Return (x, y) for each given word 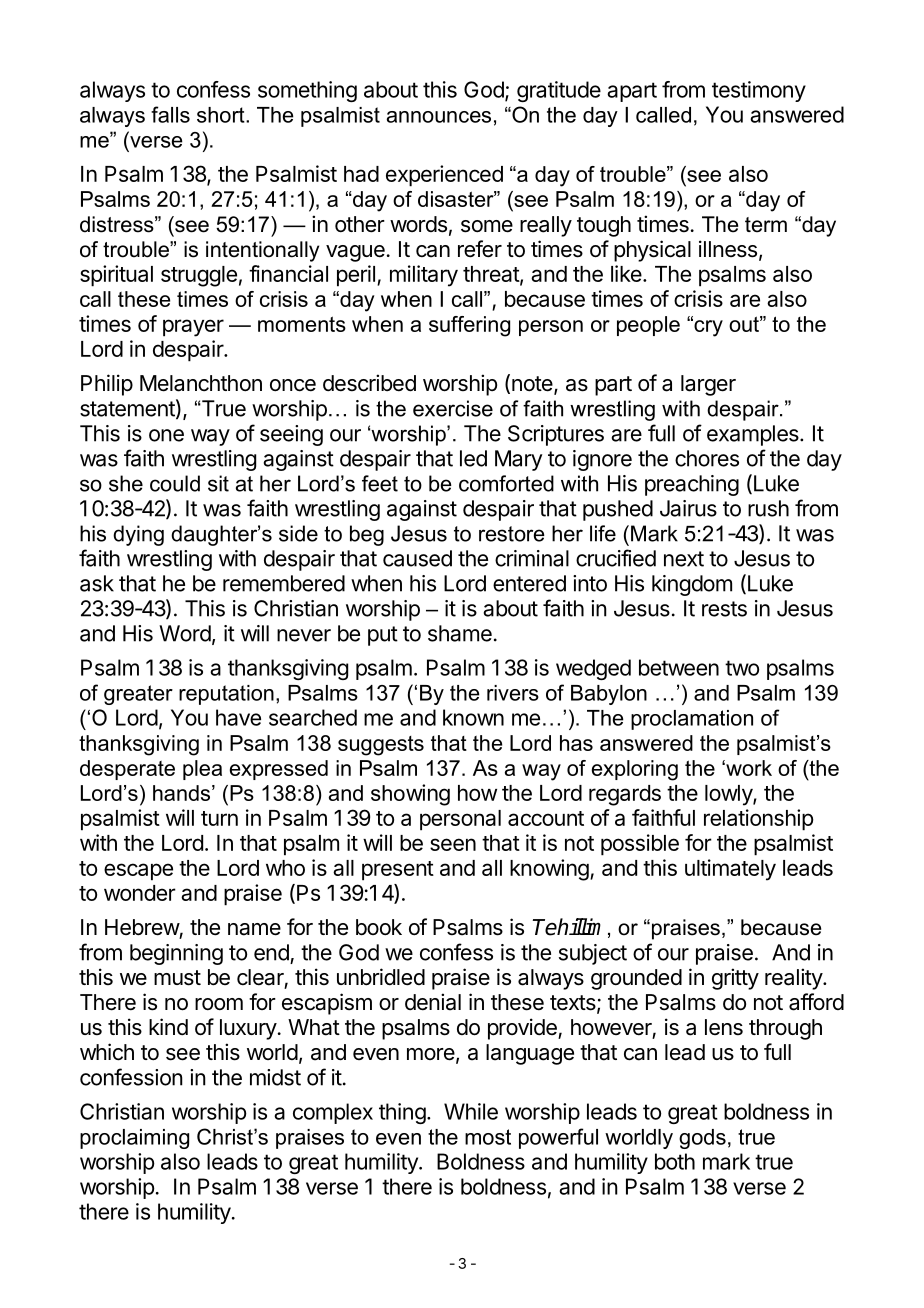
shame (460, 633)
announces (439, 117)
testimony (759, 91)
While (471, 1111)
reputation (226, 695)
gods (702, 1139)
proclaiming (134, 1139)
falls (170, 114)
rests (724, 609)
